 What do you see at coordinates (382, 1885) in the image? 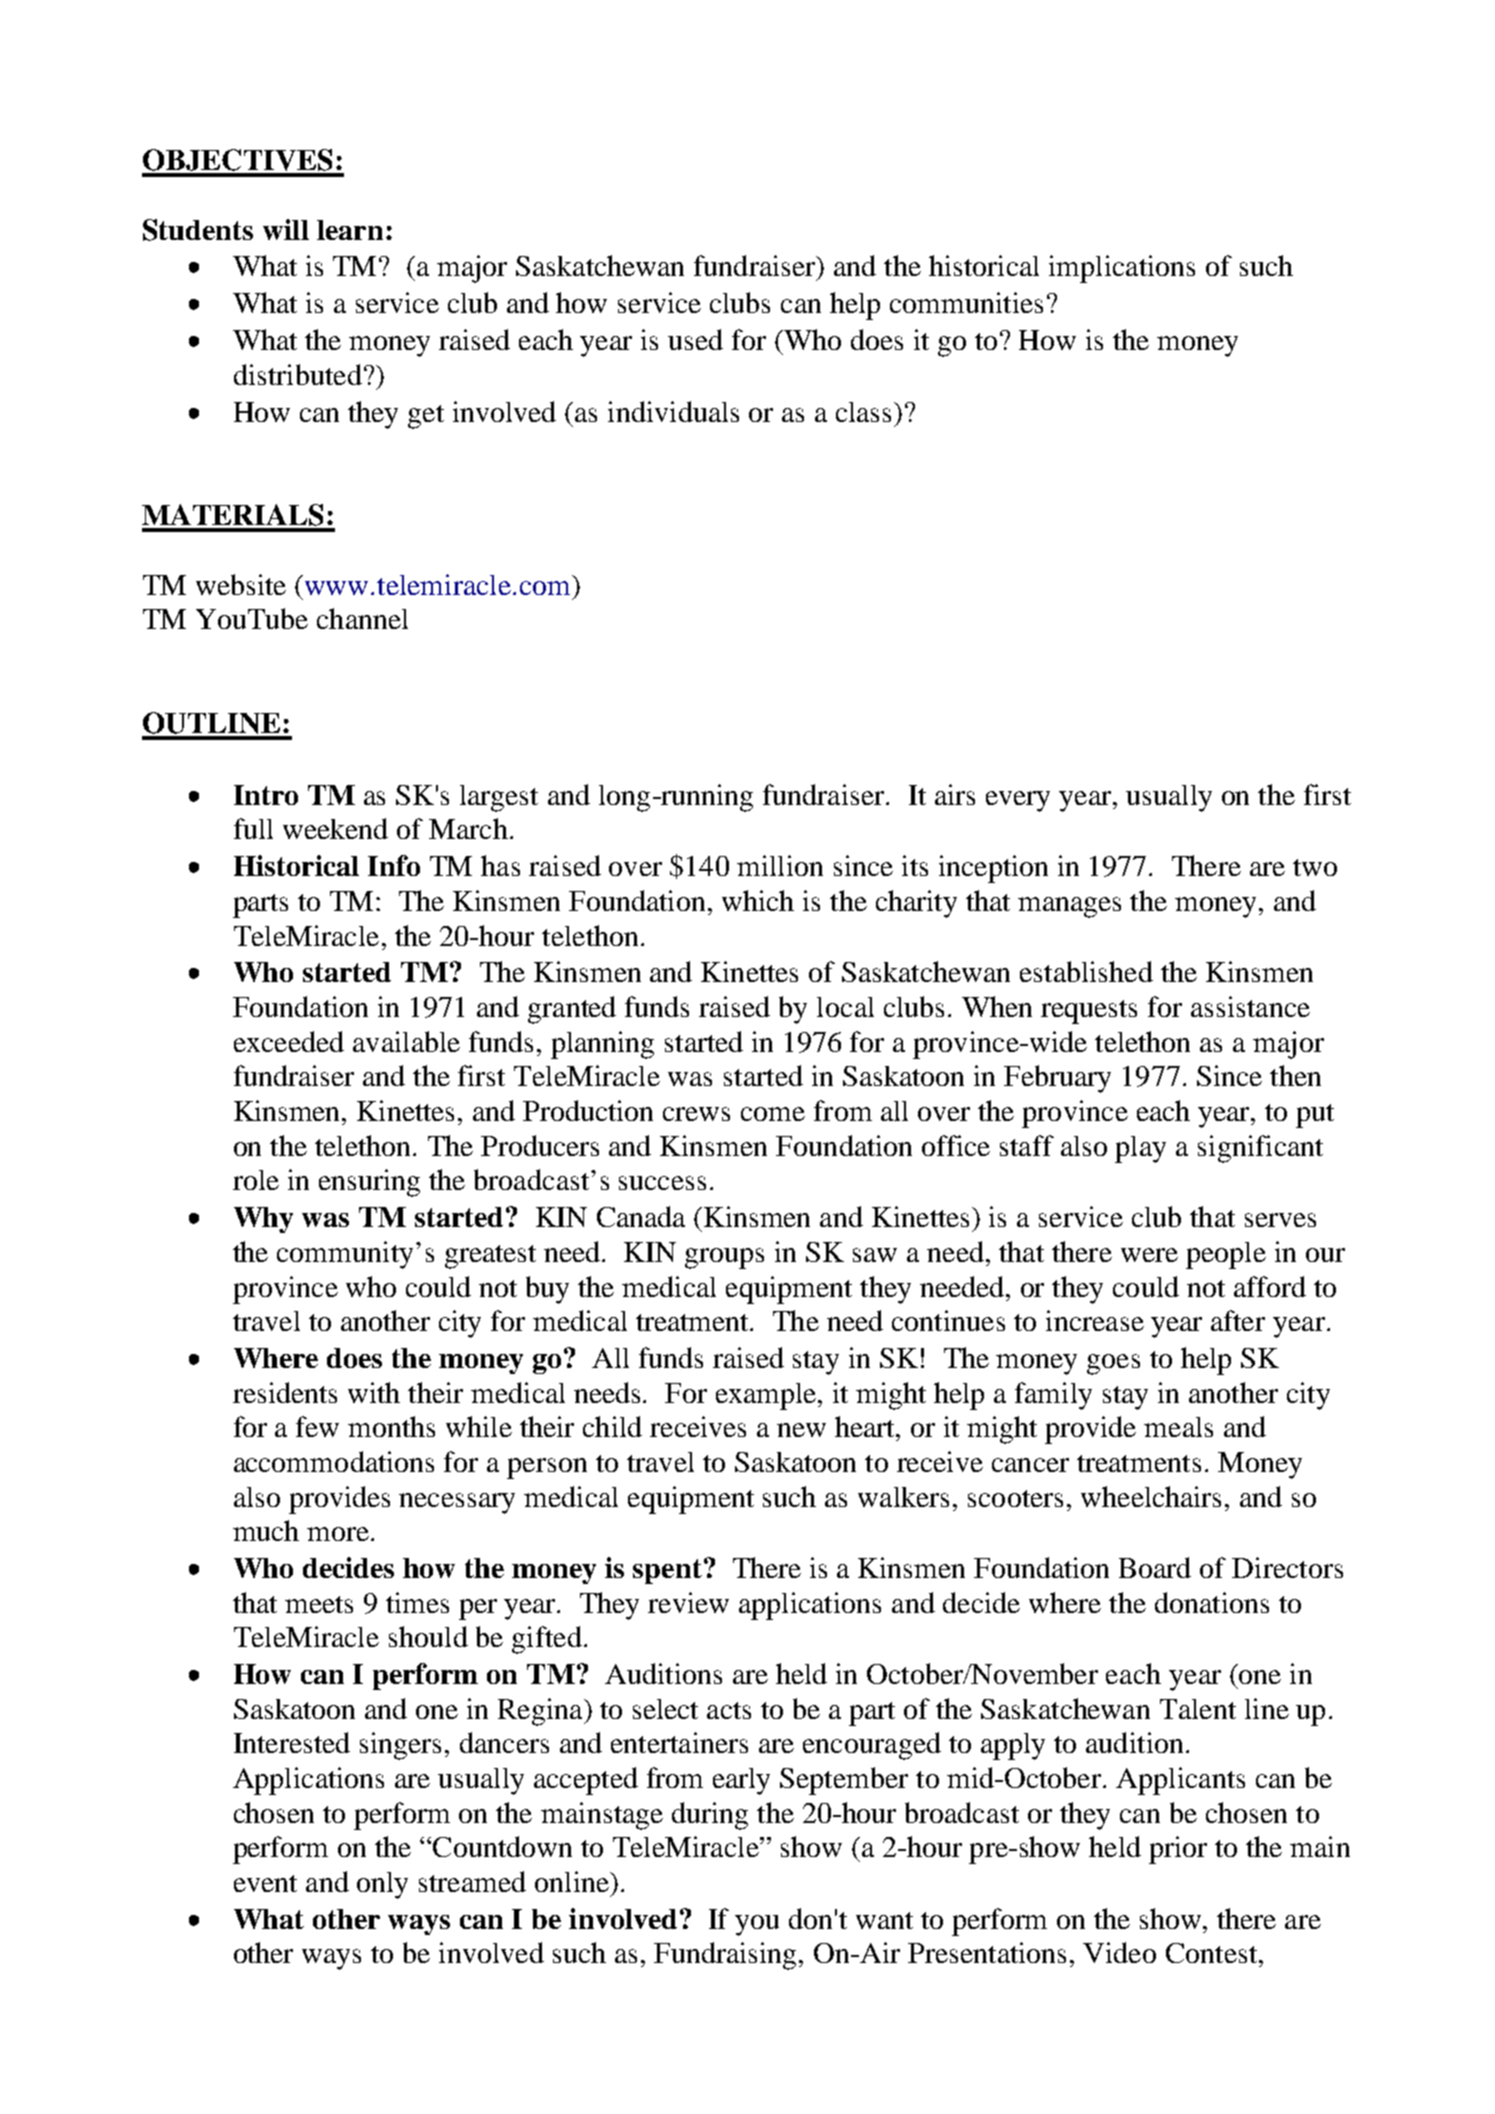
I see `only` at bounding box center [382, 1885].
